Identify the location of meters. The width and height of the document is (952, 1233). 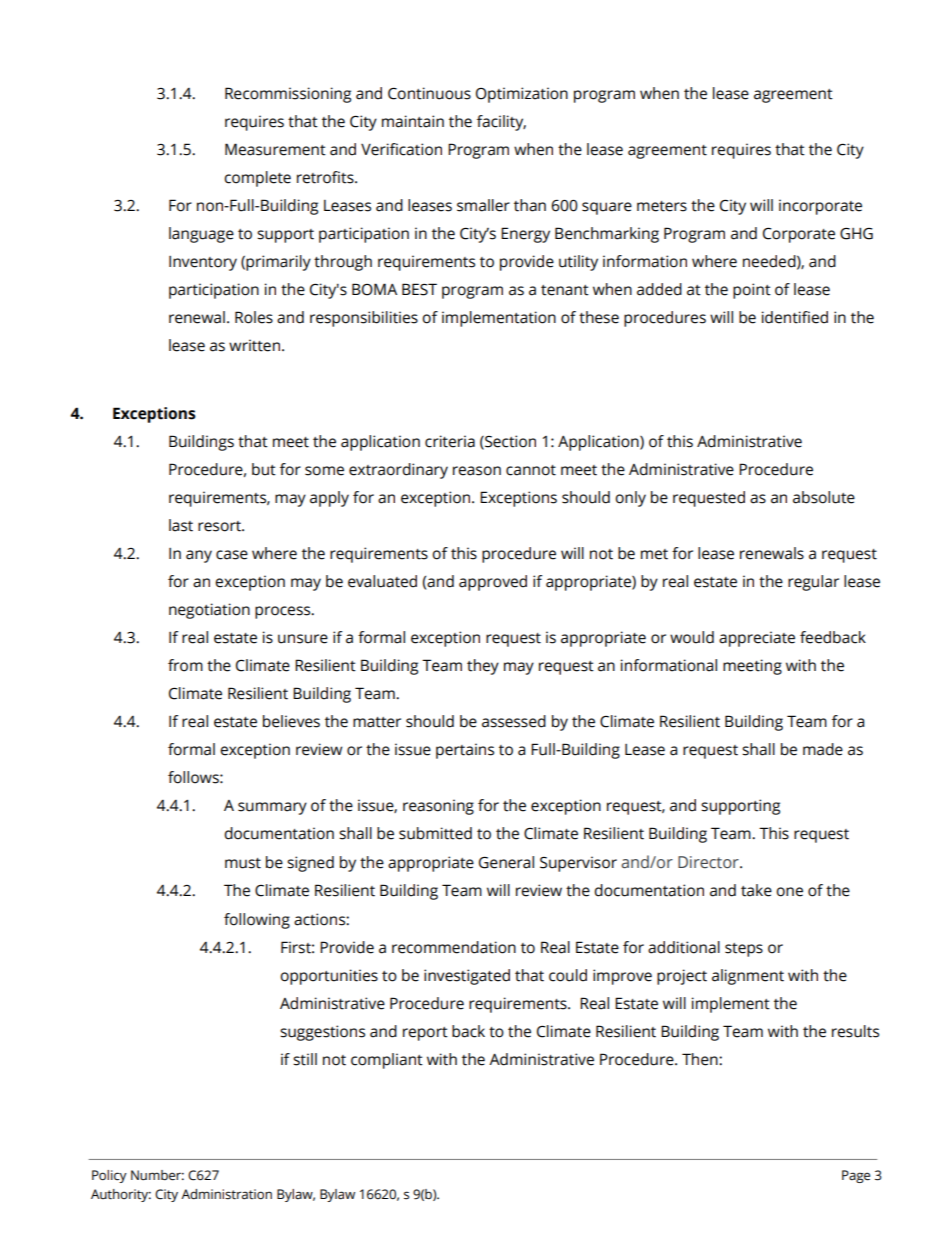
(662, 206).
